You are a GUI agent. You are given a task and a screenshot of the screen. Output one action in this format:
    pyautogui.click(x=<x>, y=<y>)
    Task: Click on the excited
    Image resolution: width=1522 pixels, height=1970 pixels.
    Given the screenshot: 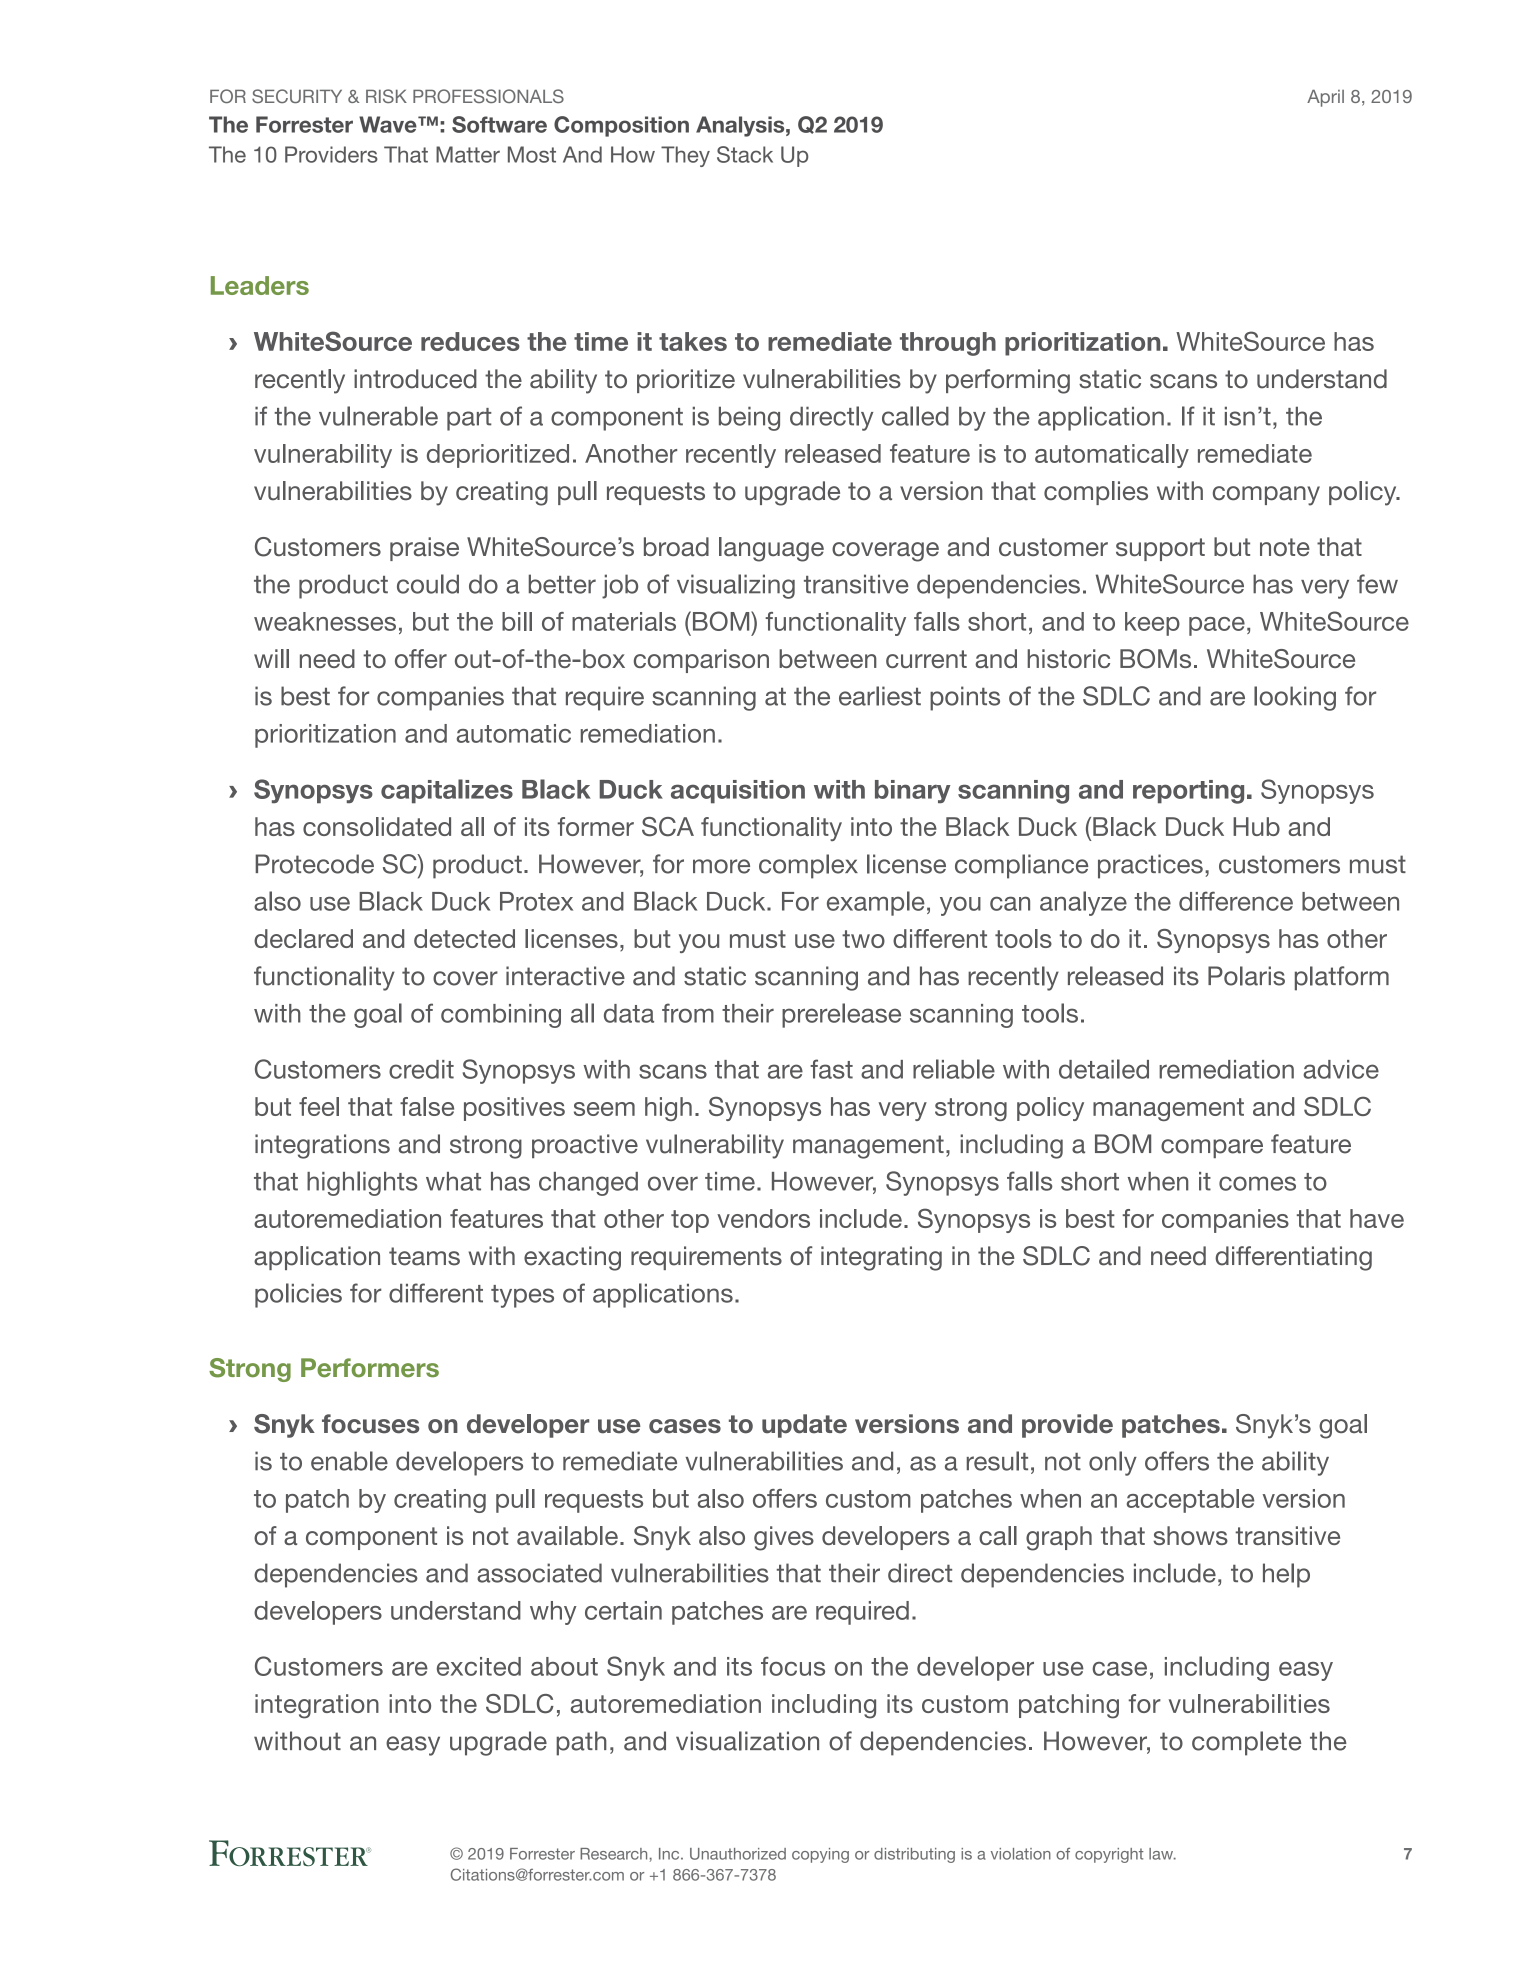 What is the action you would take?
    pyautogui.click(x=479, y=1666)
